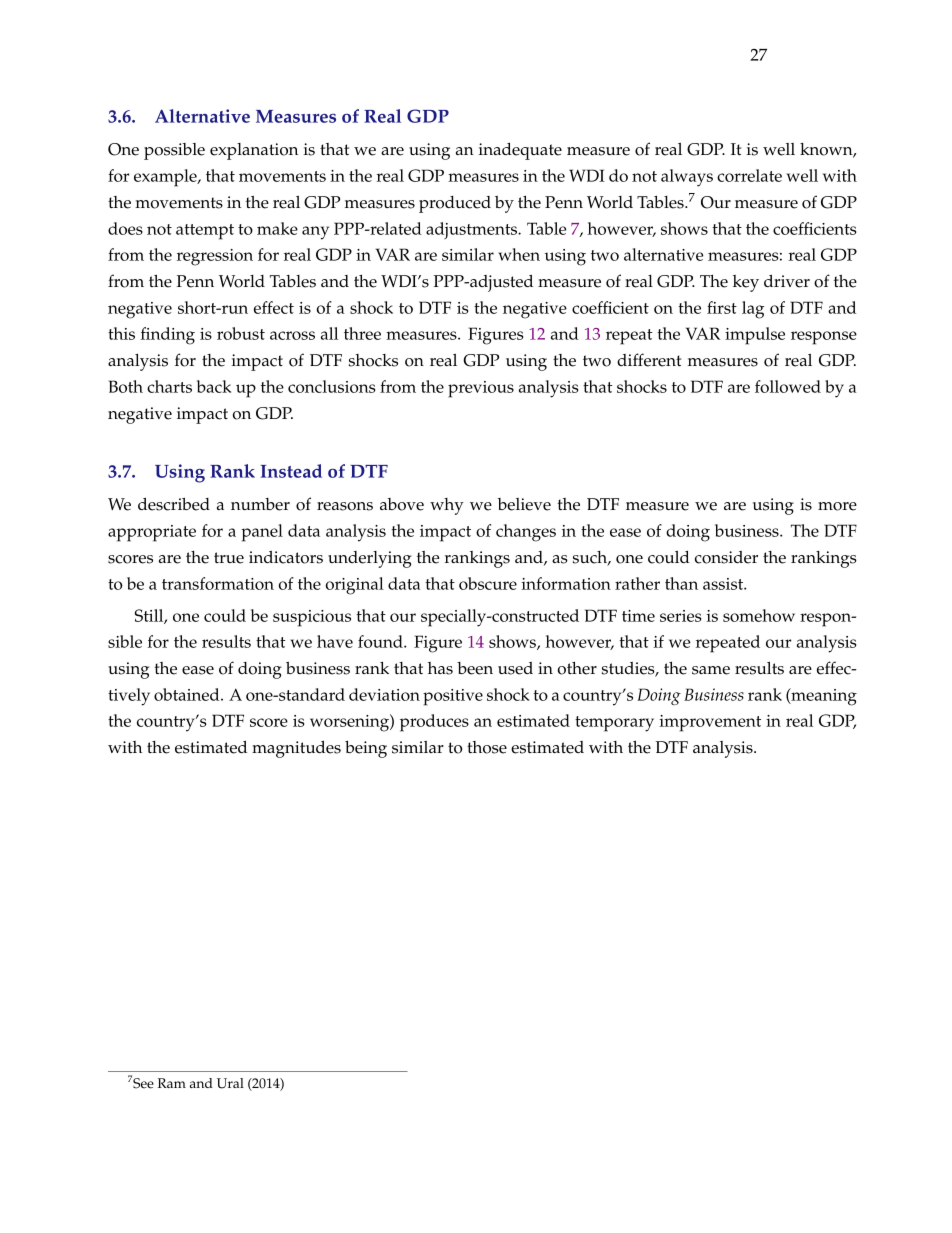  I want to click on Ram, so click(172, 1083).
